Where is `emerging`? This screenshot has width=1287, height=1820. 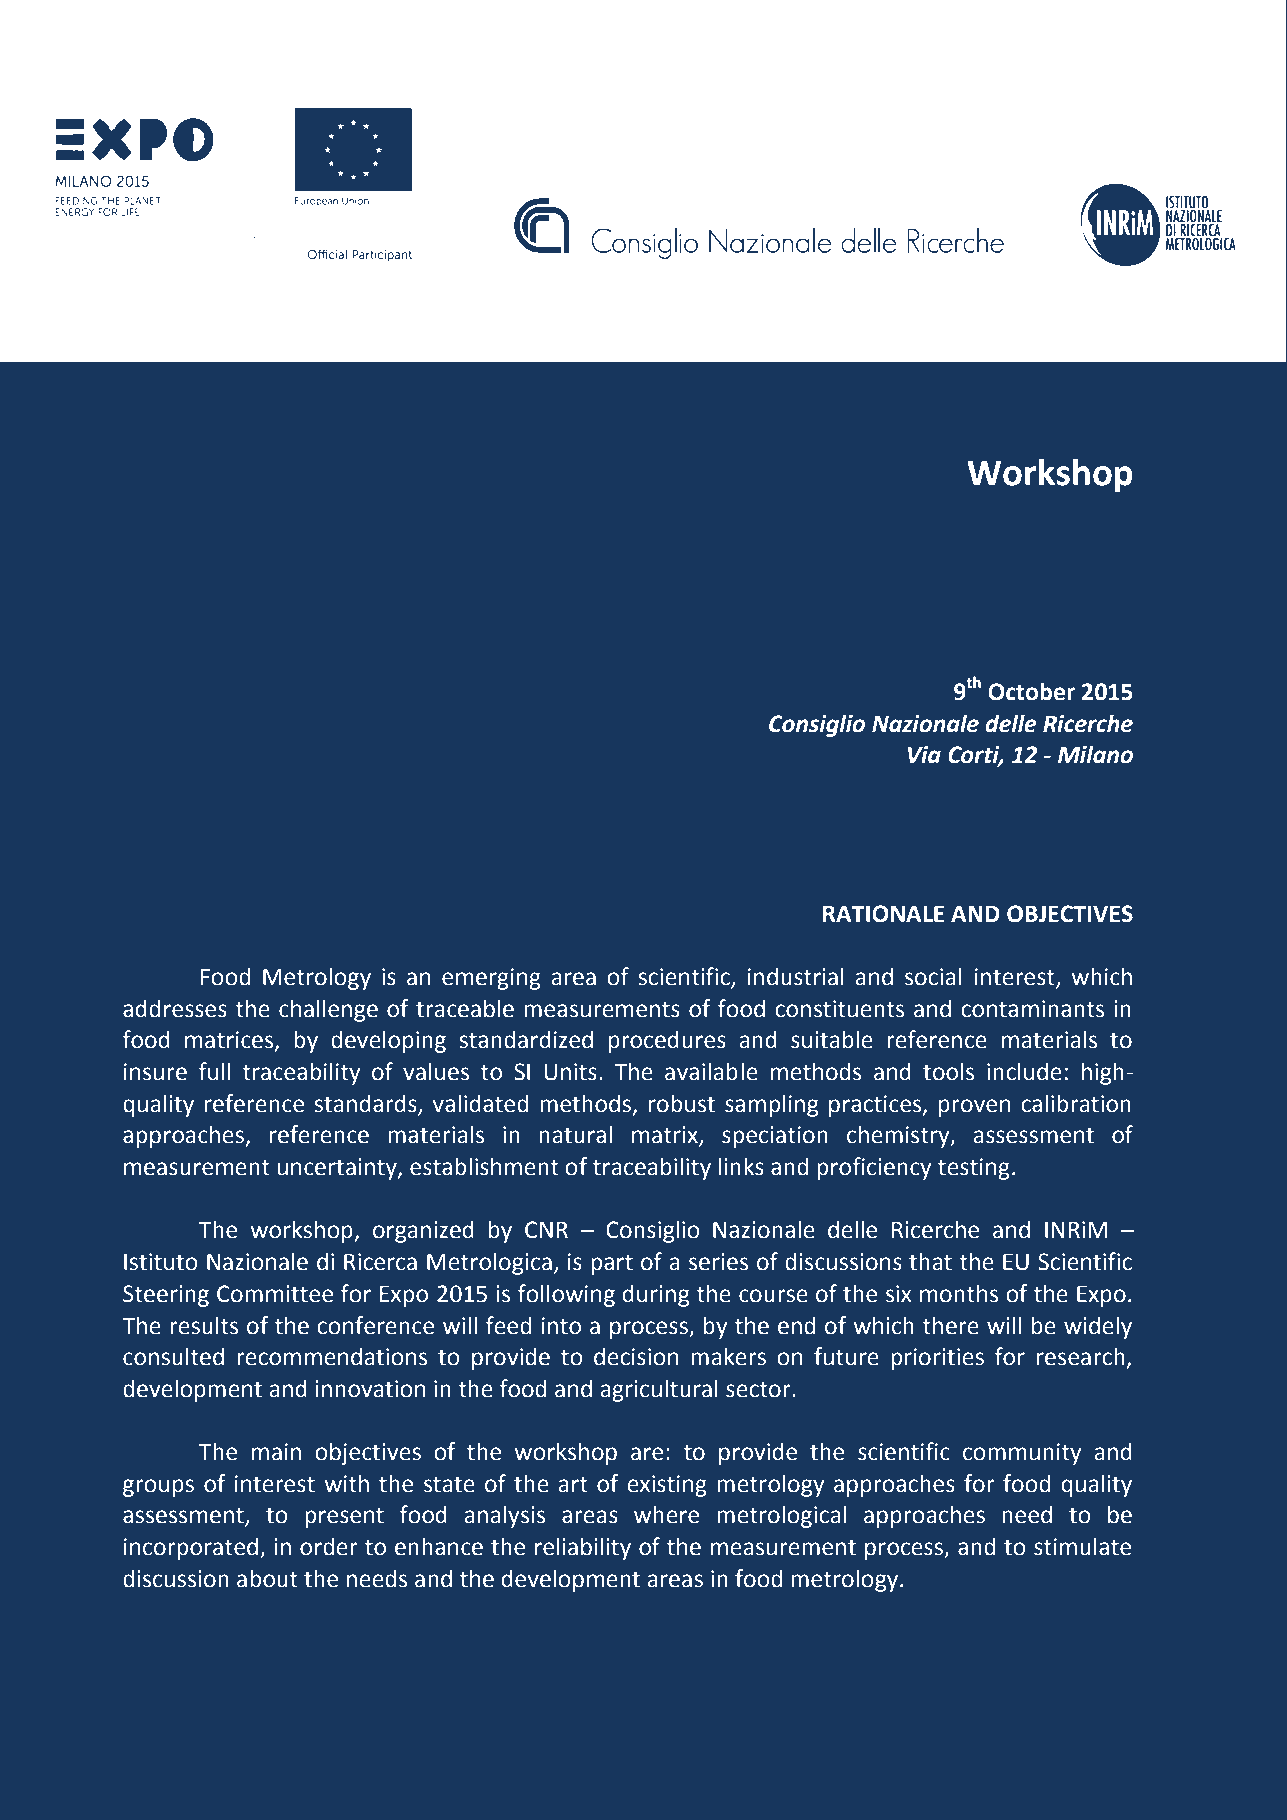 emerging is located at coordinates (491, 979).
